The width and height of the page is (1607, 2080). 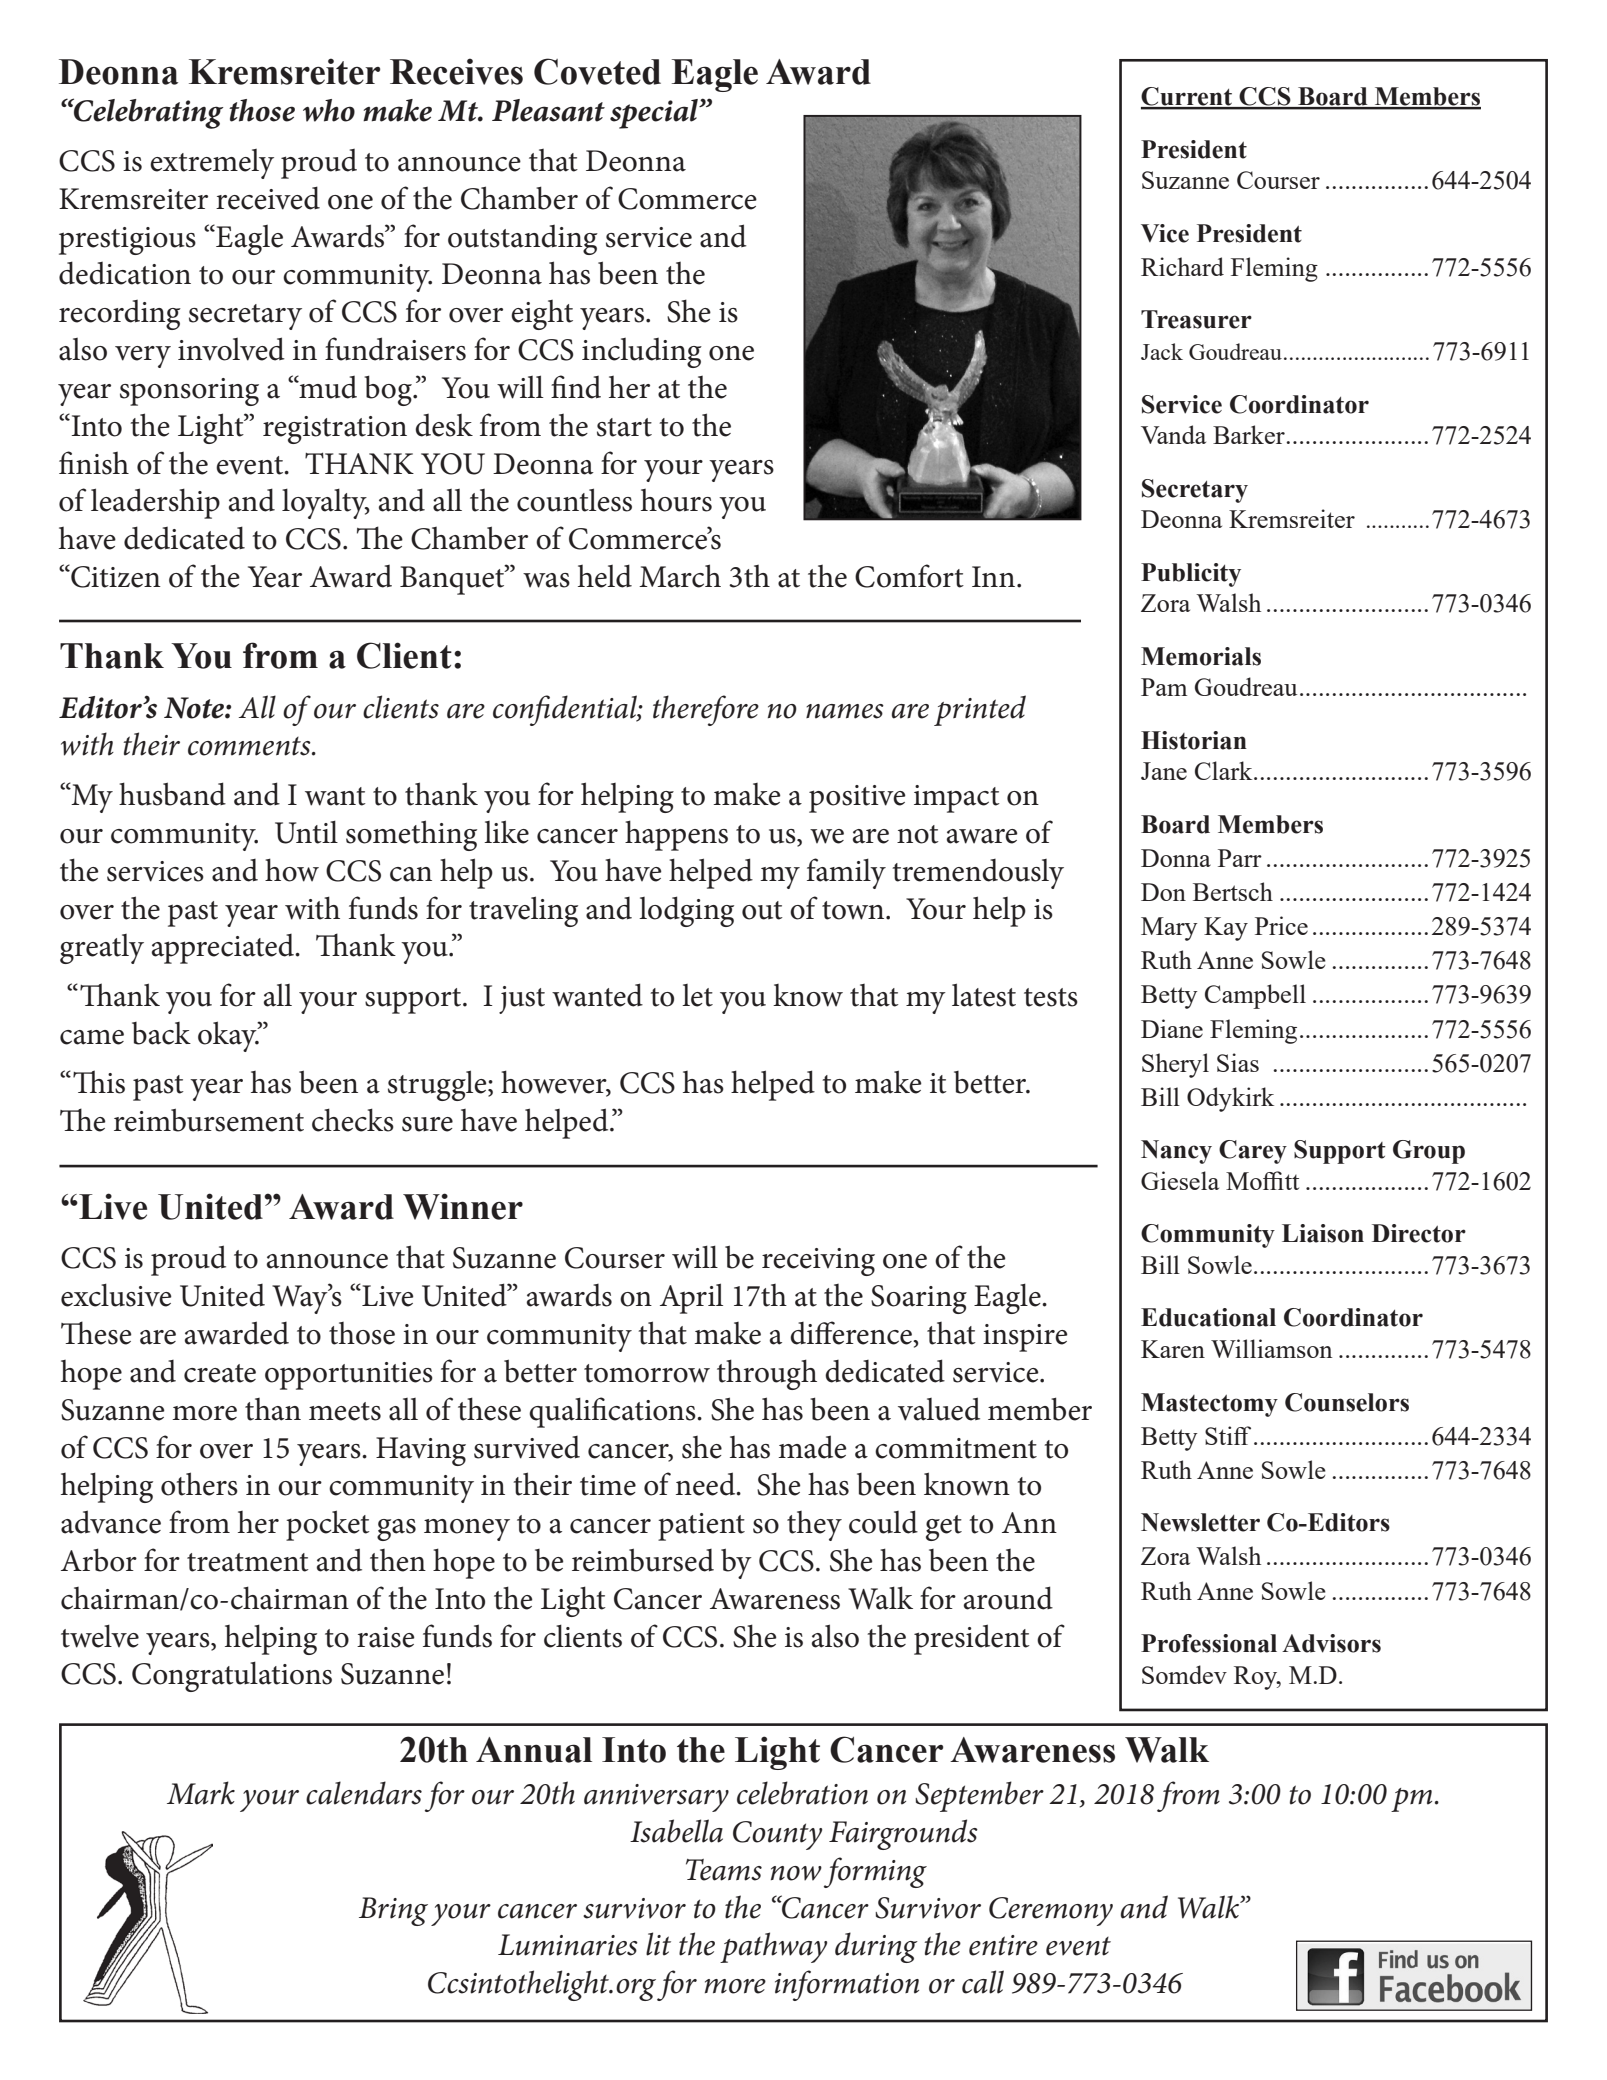 What do you see at coordinates (1051, 1911) in the page?
I see `Ceremony` at bounding box center [1051, 1911].
